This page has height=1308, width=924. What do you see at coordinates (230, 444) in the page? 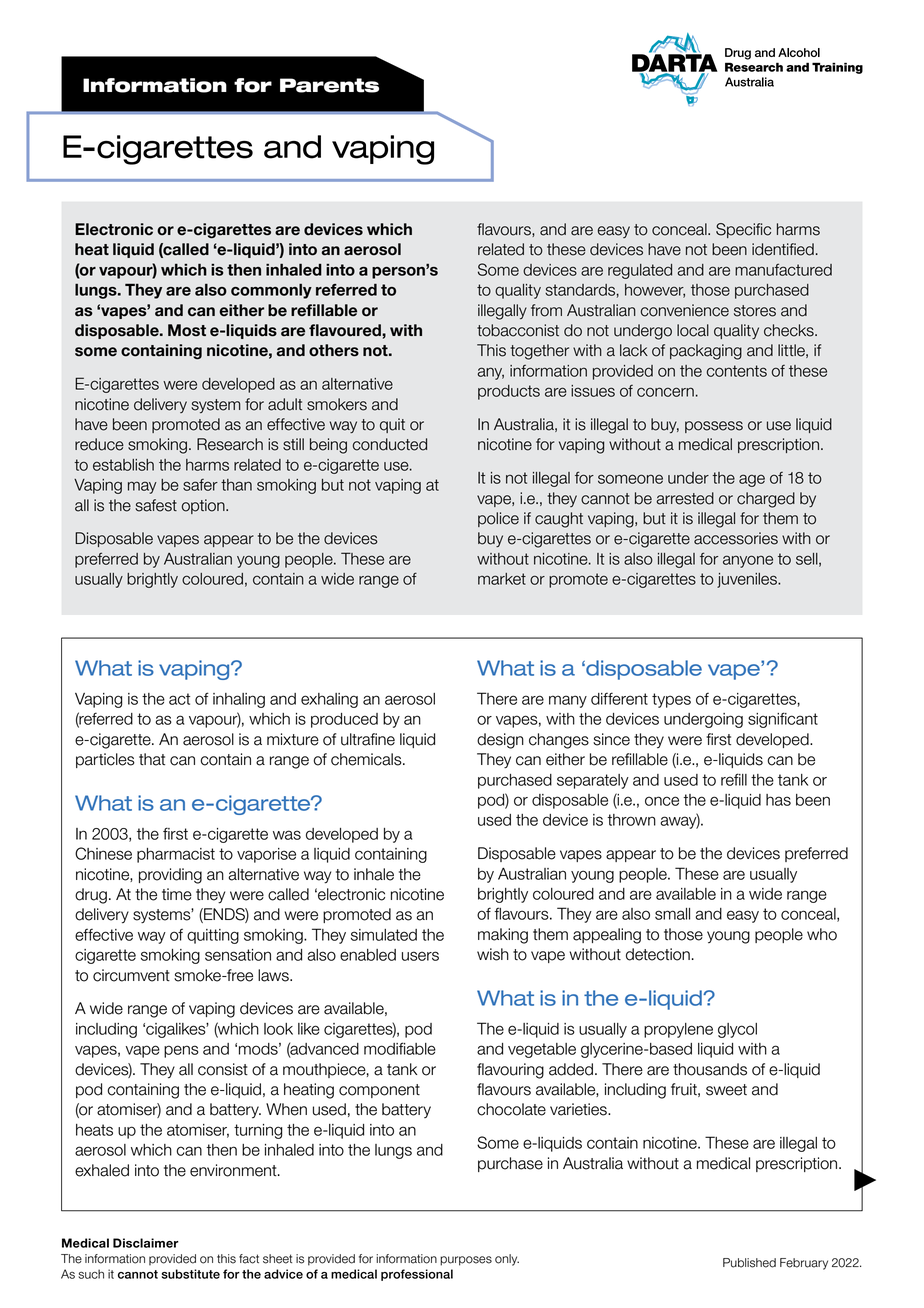
I see `Research` at bounding box center [230, 444].
